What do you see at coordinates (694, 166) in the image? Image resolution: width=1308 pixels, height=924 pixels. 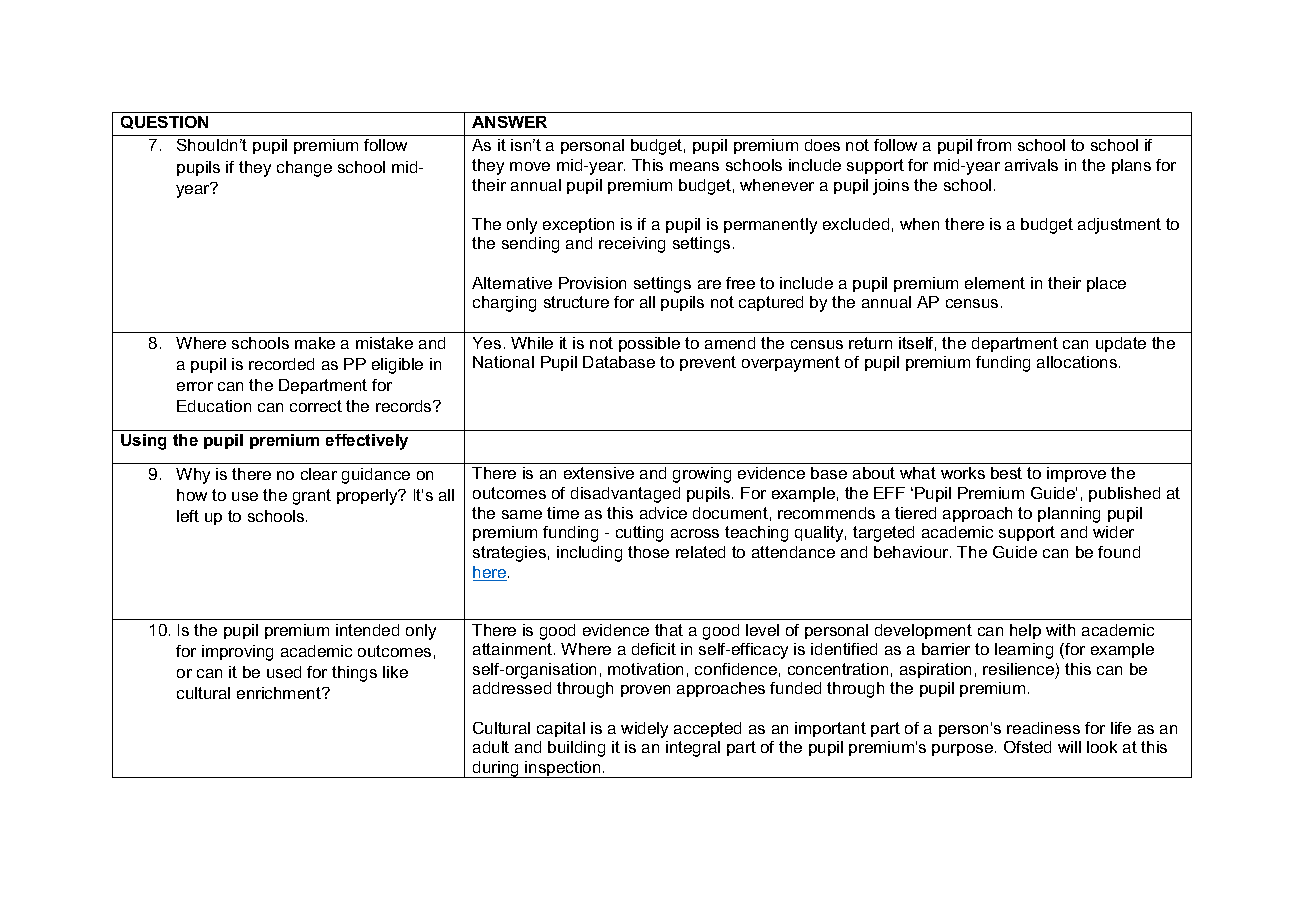 I see `means` at bounding box center [694, 166].
